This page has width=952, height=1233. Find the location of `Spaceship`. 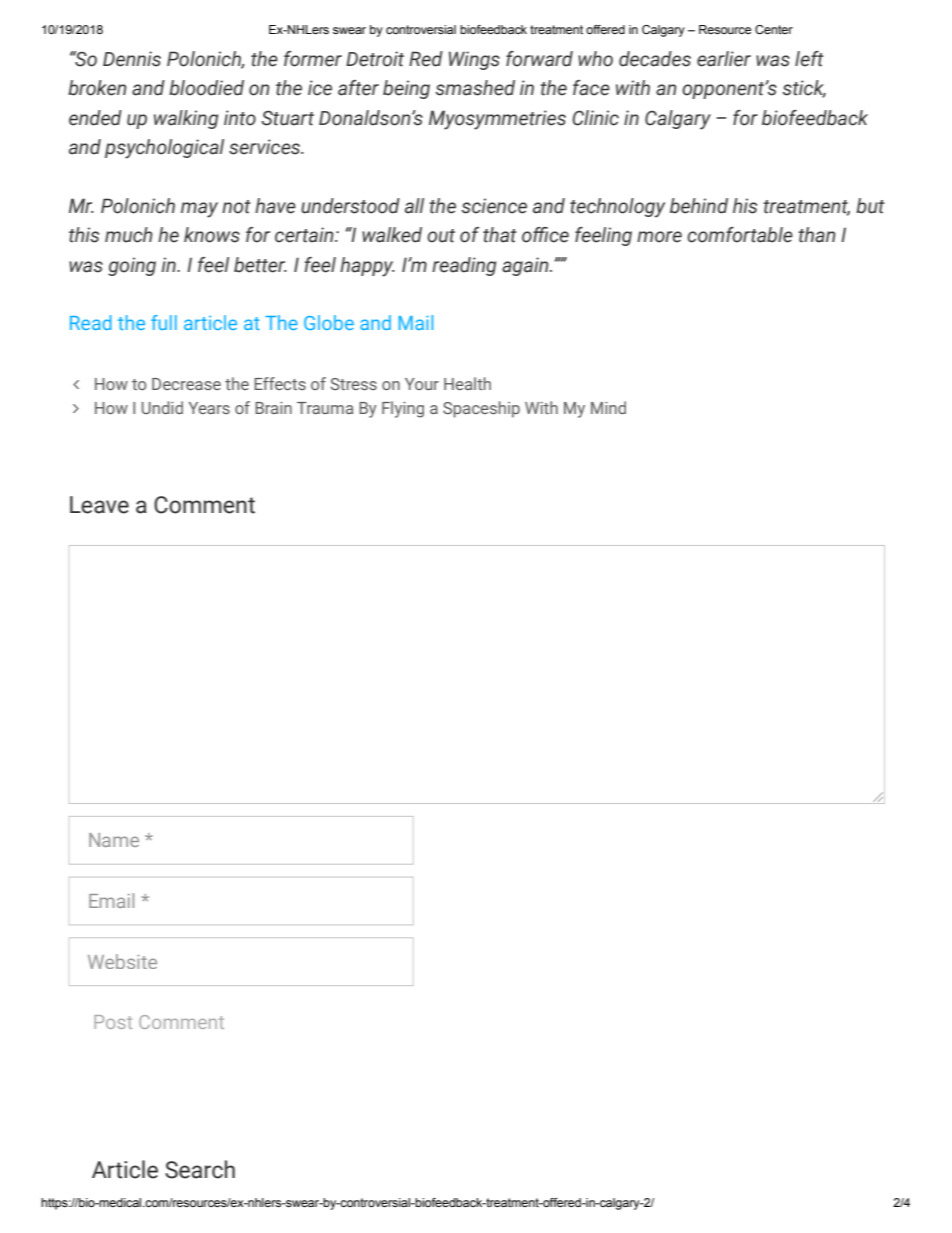

Spaceship is located at coordinates (481, 409).
